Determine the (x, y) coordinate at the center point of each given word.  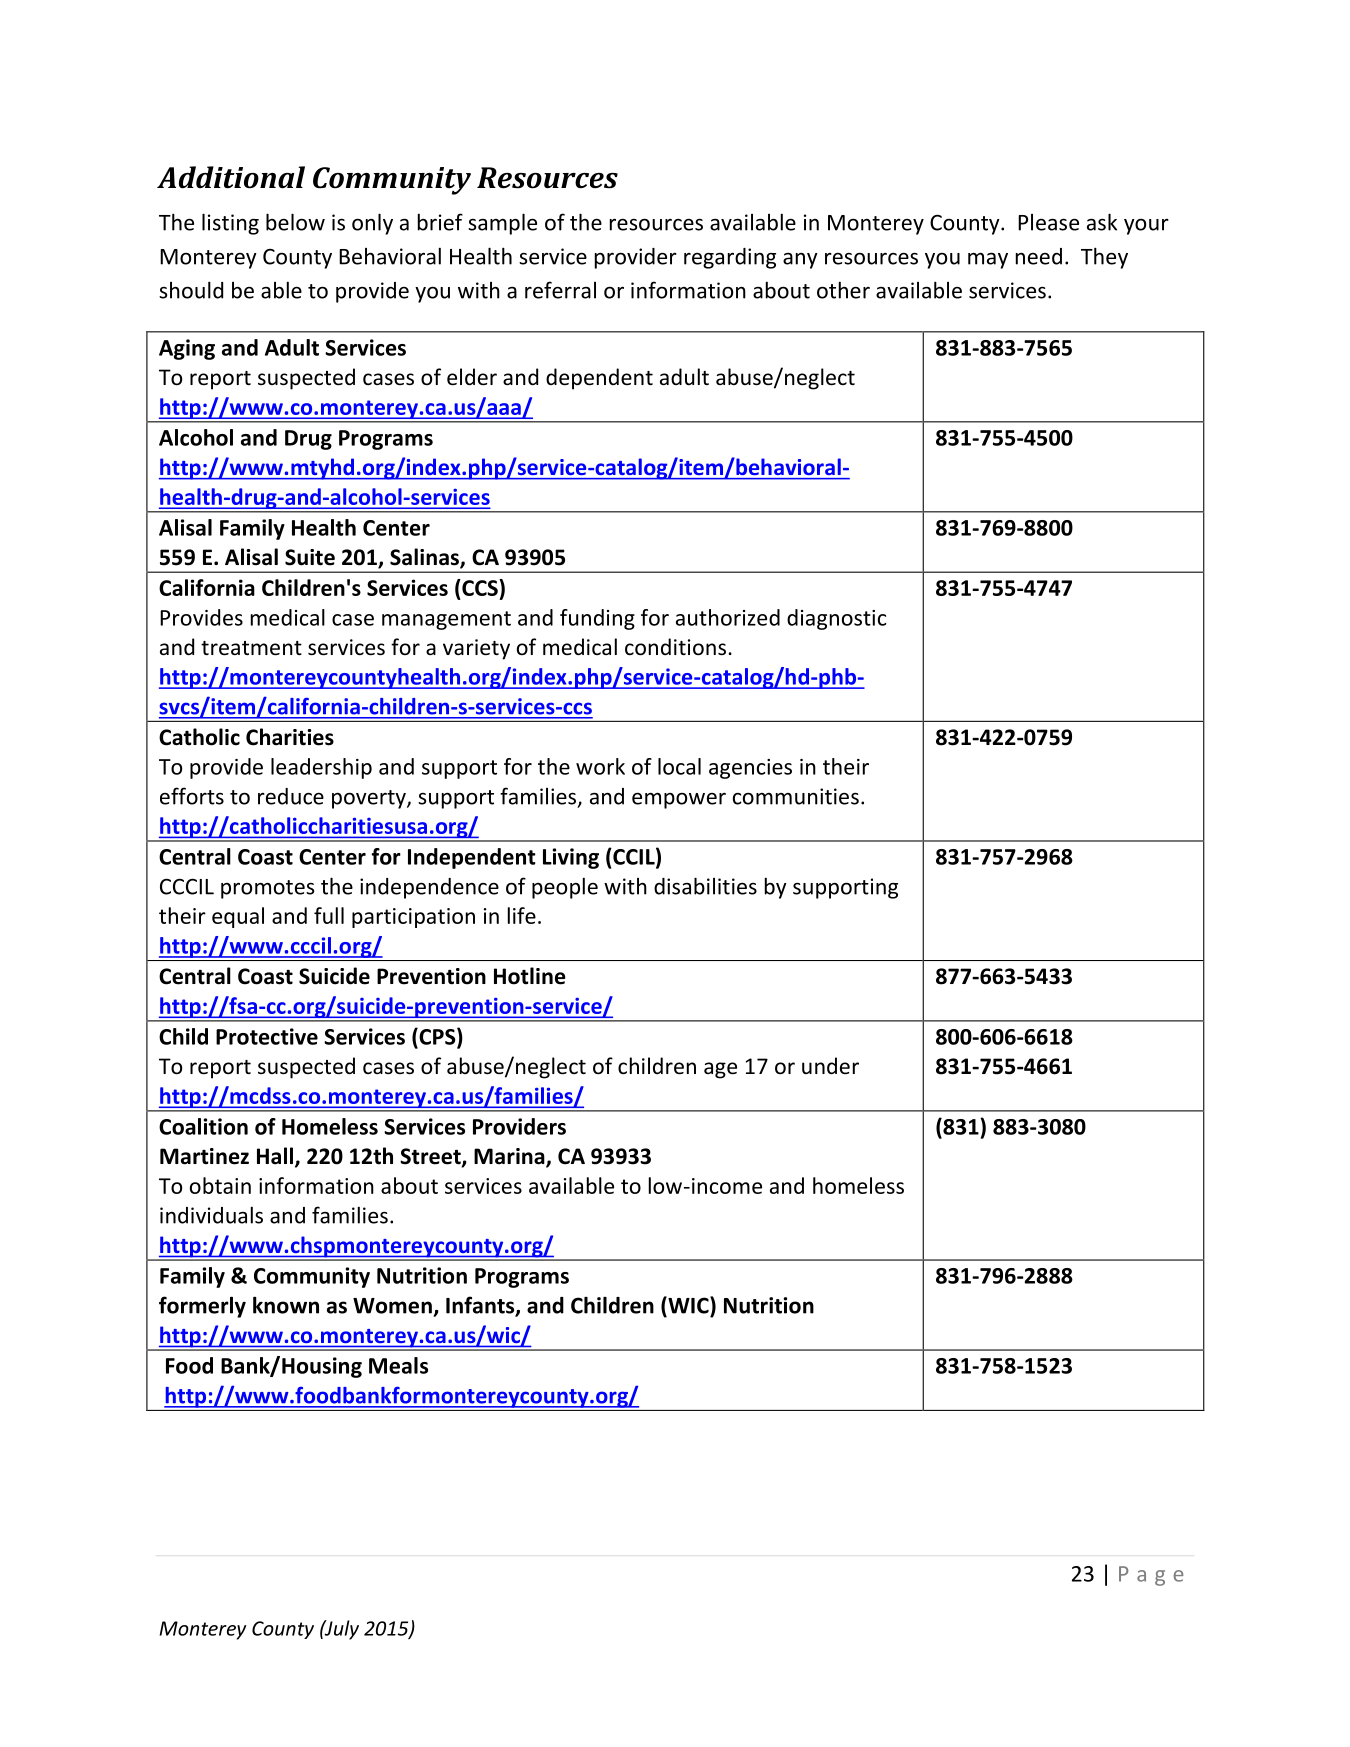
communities (796, 796)
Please (1048, 222)
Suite (310, 557)
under (830, 1066)
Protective (267, 1036)
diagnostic (836, 619)
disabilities (705, 886)
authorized (728, 617)
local (679, 766)
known (286, 1305)
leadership (321, 768)
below (295, 222)
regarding (730, 258)
